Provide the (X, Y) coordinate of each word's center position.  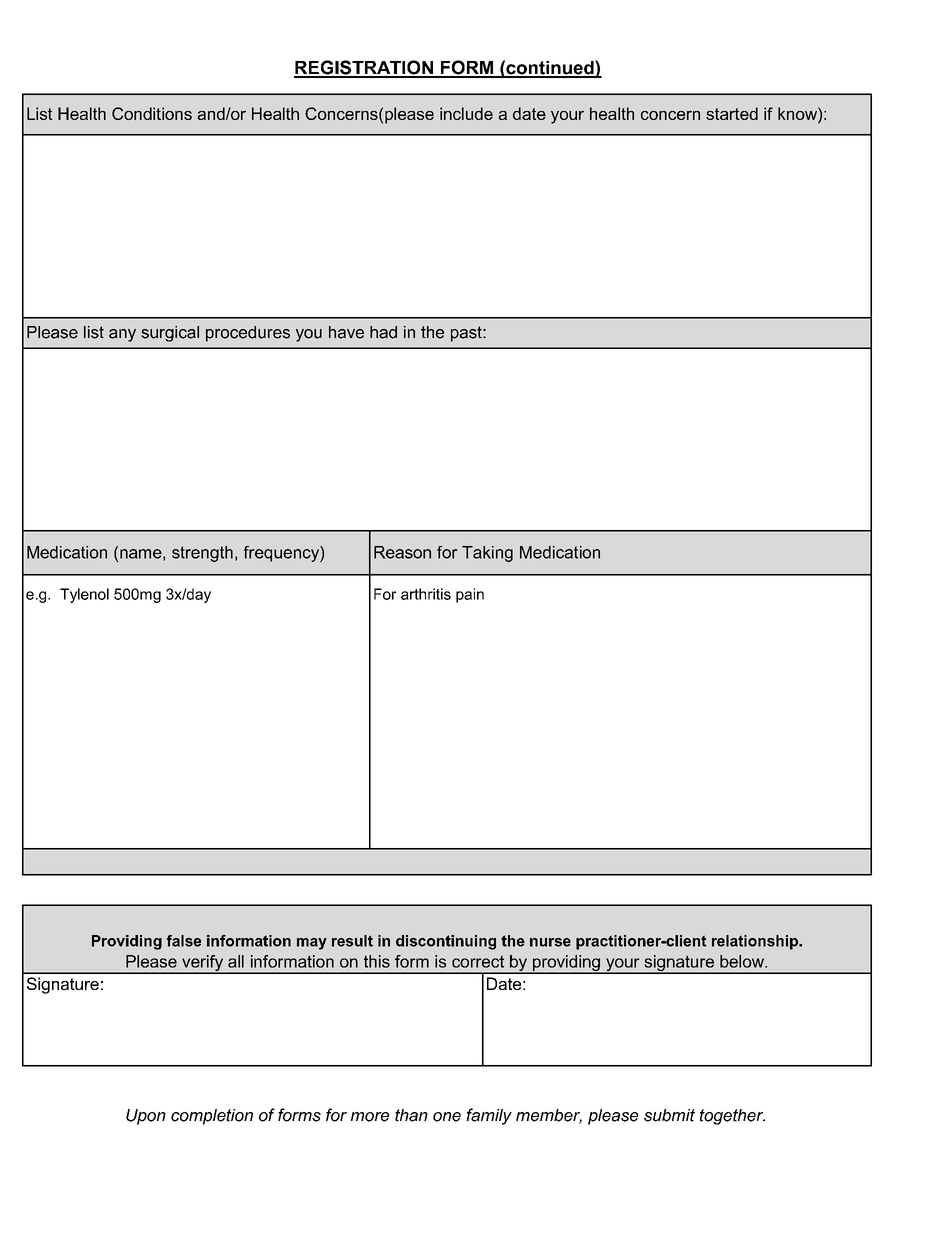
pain (470, 595)
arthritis (426, 594)
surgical (170, 334)
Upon (146, 1117)
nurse (550, 942)
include (466, 113)
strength (202, 554)
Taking (487, 554)
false (184, 941)
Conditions (152, 113)
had (383, 332)
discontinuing (446, 942)
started (732, 113)
